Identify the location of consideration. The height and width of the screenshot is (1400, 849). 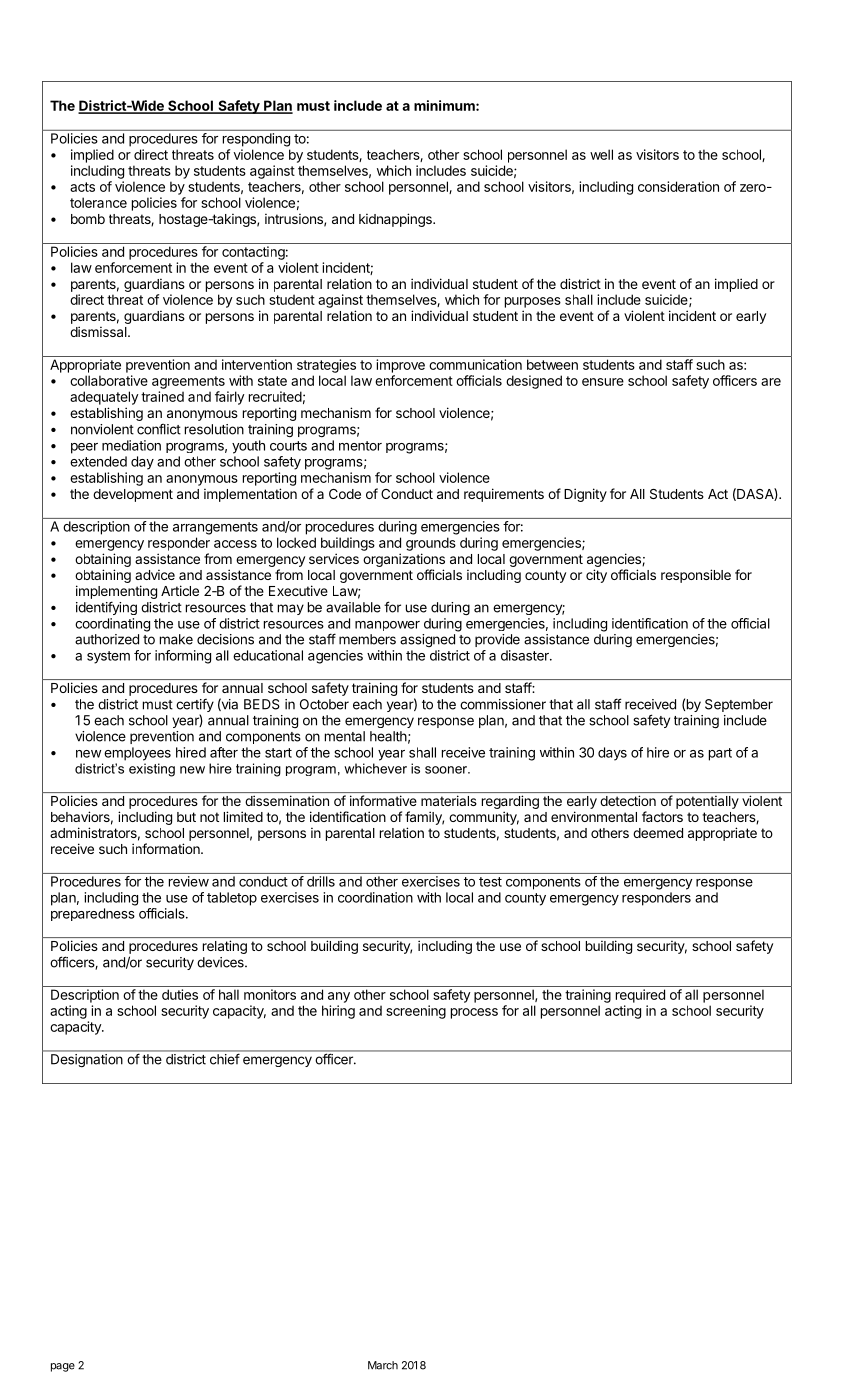
(678, 186).
